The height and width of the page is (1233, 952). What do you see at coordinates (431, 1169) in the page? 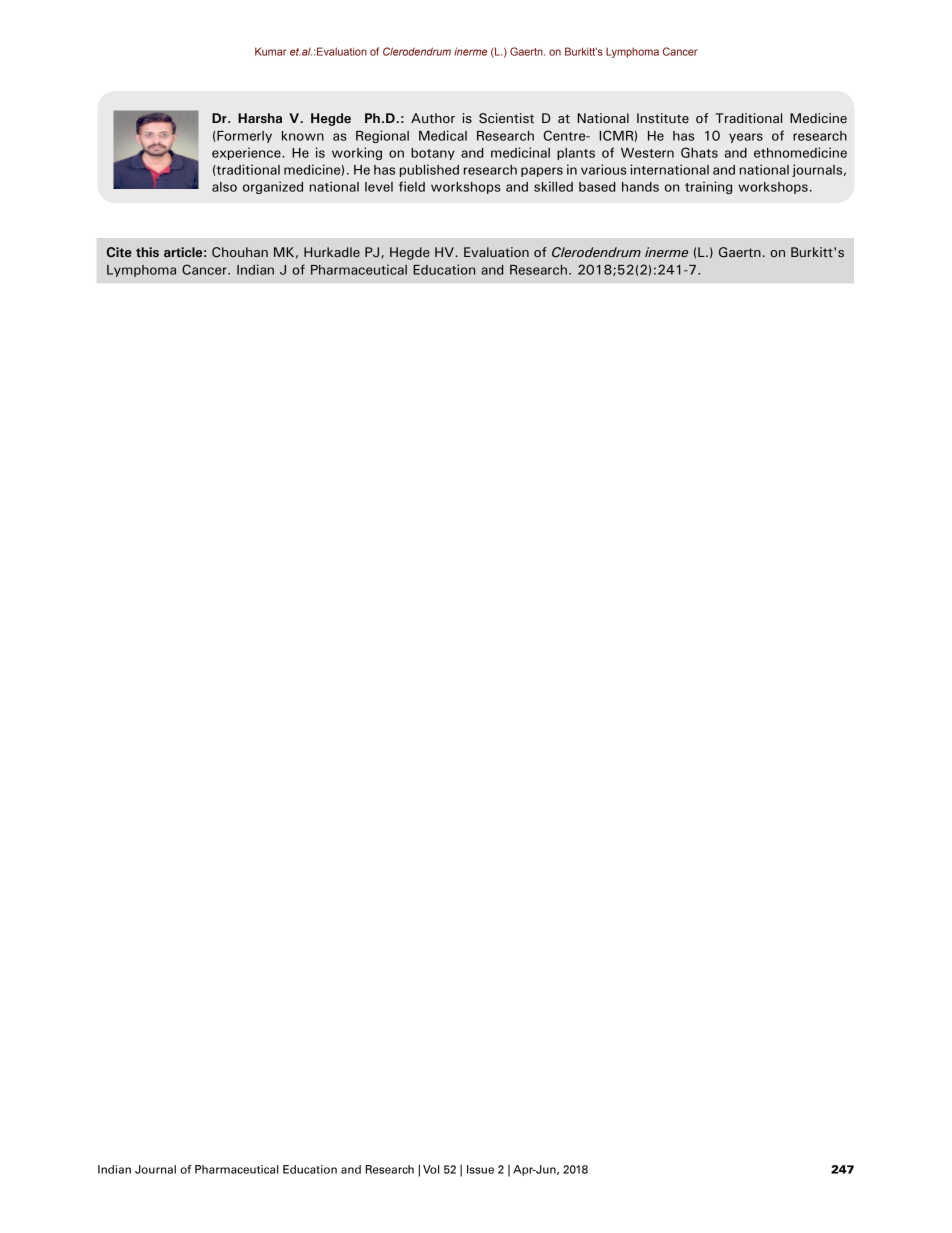
I see `Vol` at bounding box center [431, 1169].
